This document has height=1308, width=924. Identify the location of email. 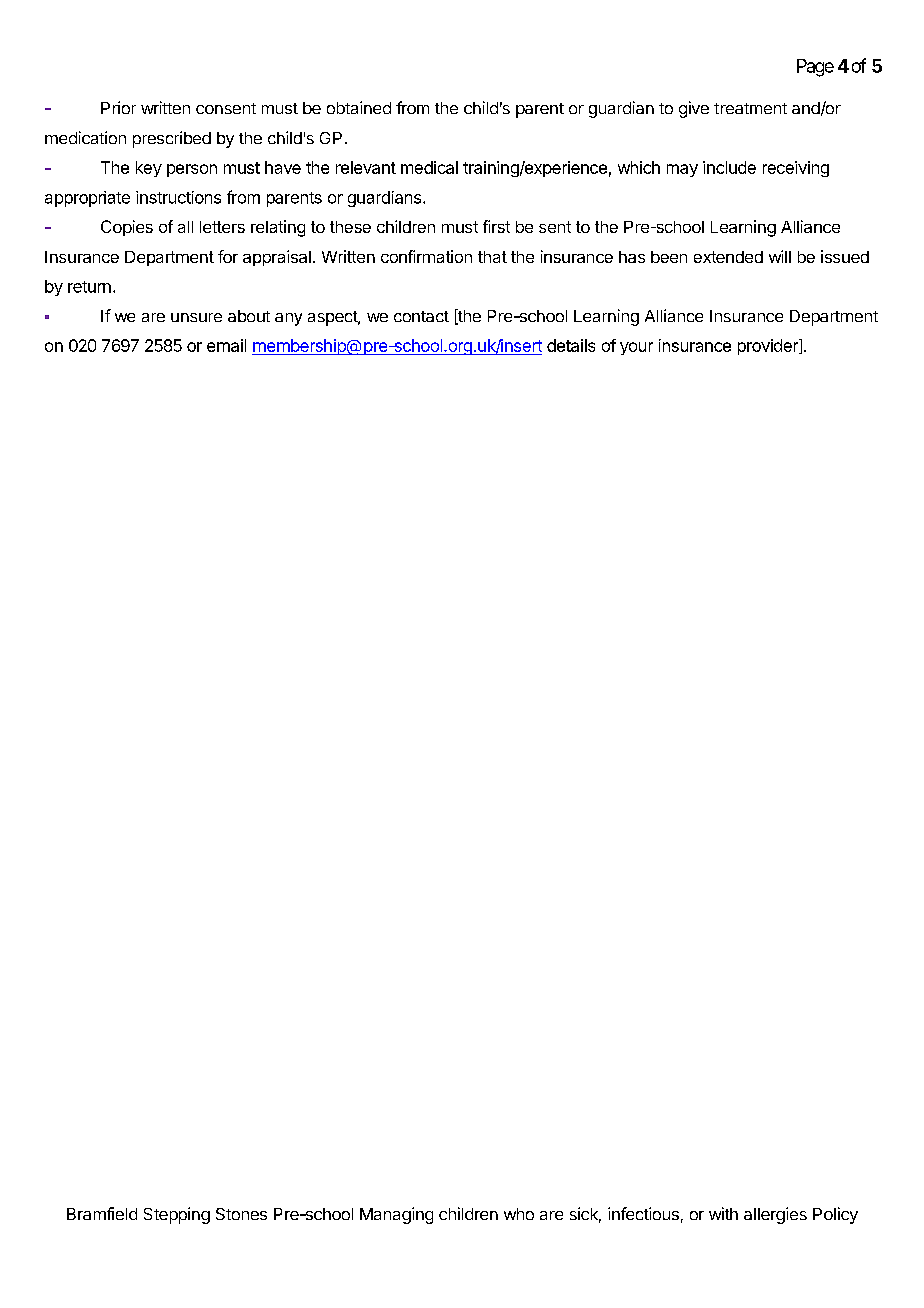
(226, 345).
